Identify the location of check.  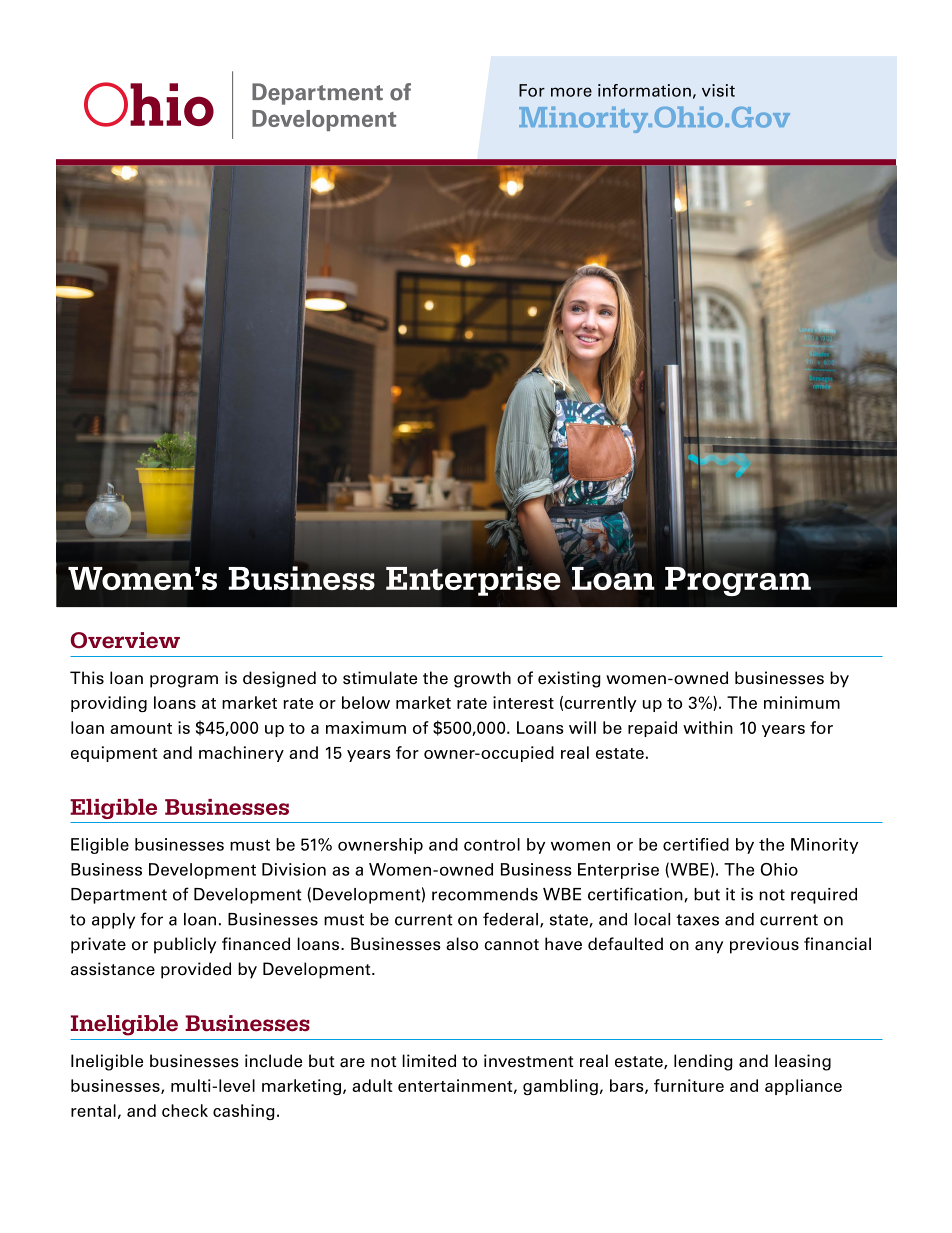
(185, 1110).
